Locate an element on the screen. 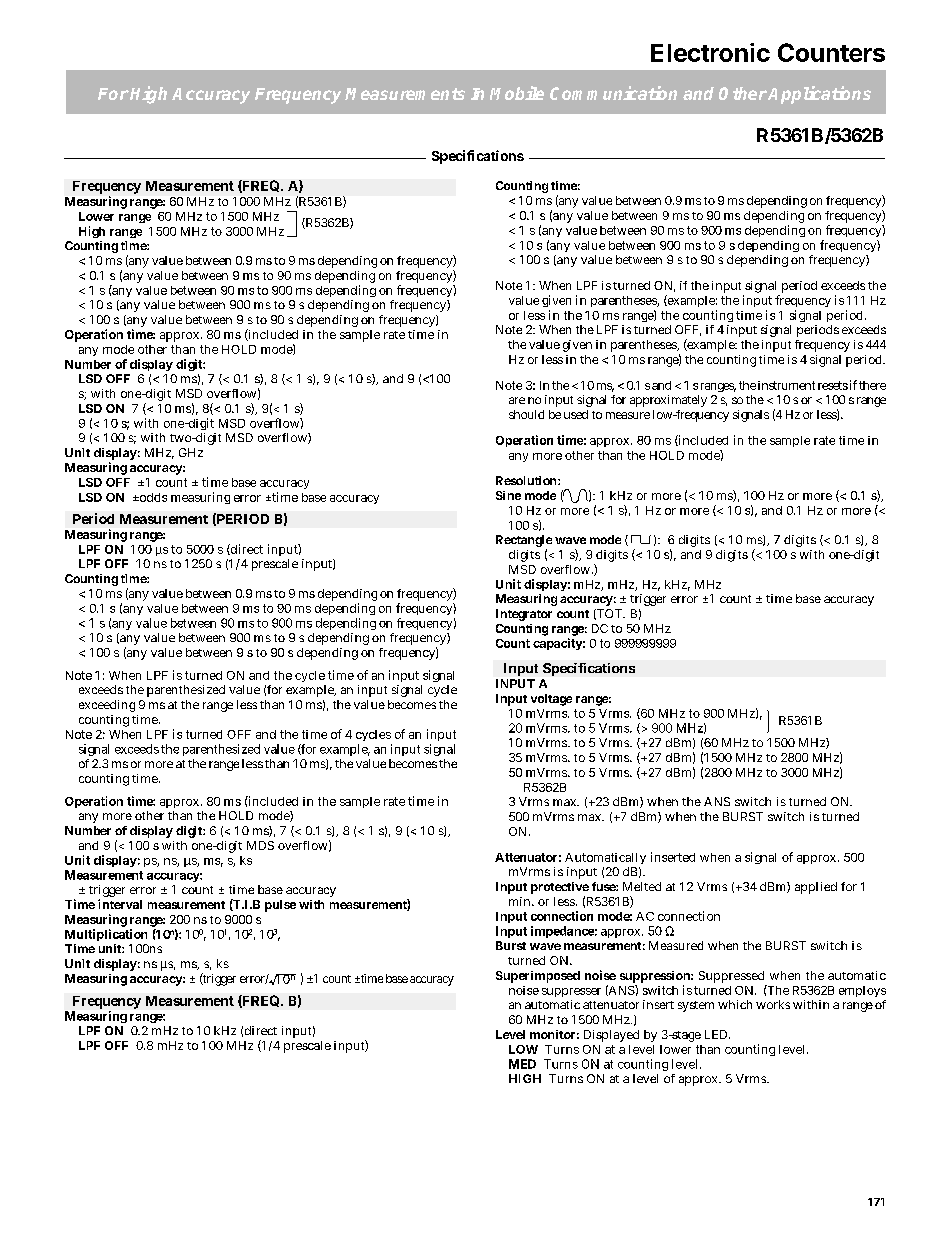  Multiplication is located at coordinates (106, 935).
